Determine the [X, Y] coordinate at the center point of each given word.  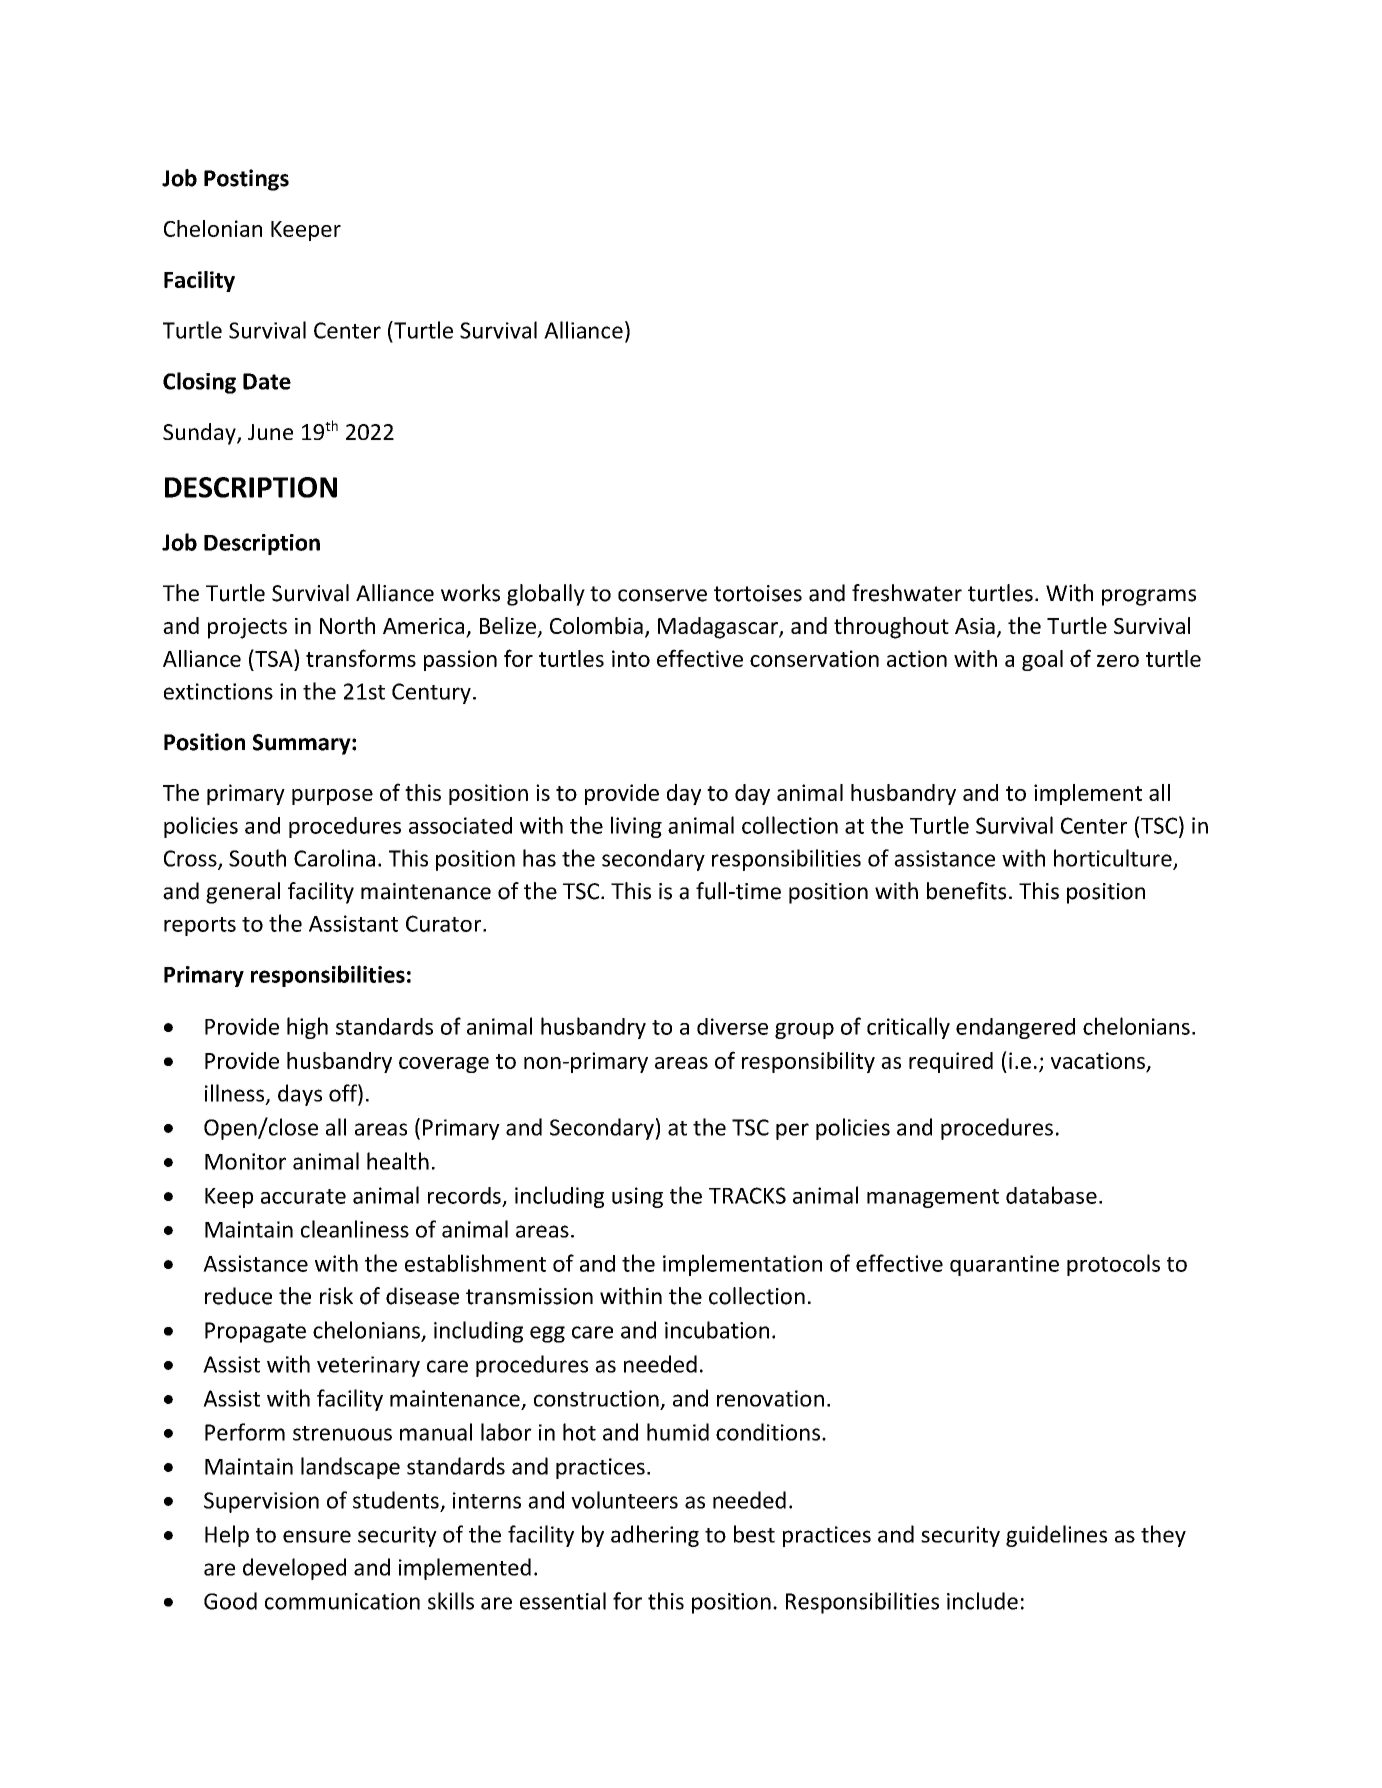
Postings [246, 180]
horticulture [1114, 859]
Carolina [334, 858]
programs [1149, 597]
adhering [655, 1536]
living [636, 827]
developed [294, 1569]
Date [267, 381]
